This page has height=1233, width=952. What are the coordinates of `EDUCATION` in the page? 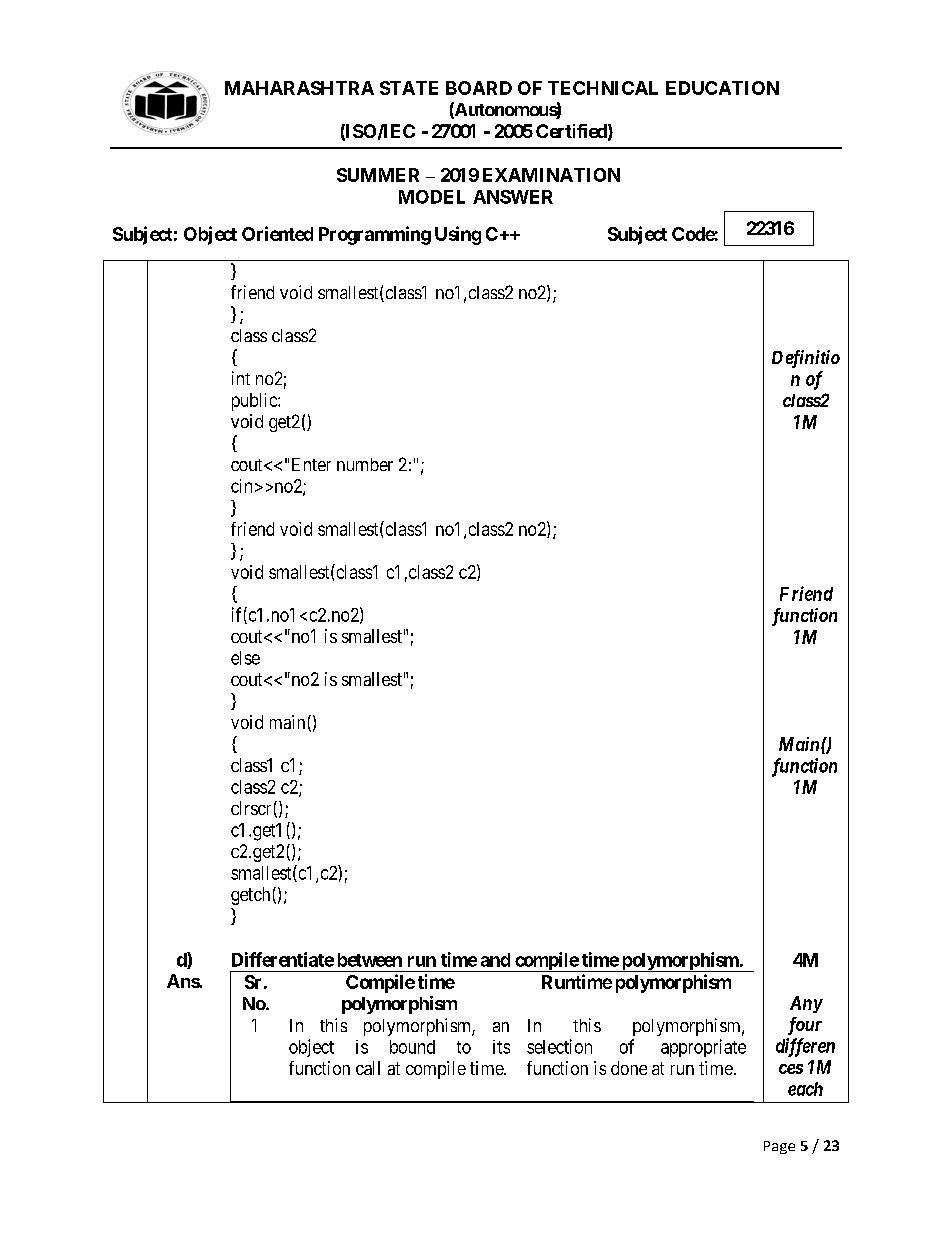 It's located at (722, 88).
